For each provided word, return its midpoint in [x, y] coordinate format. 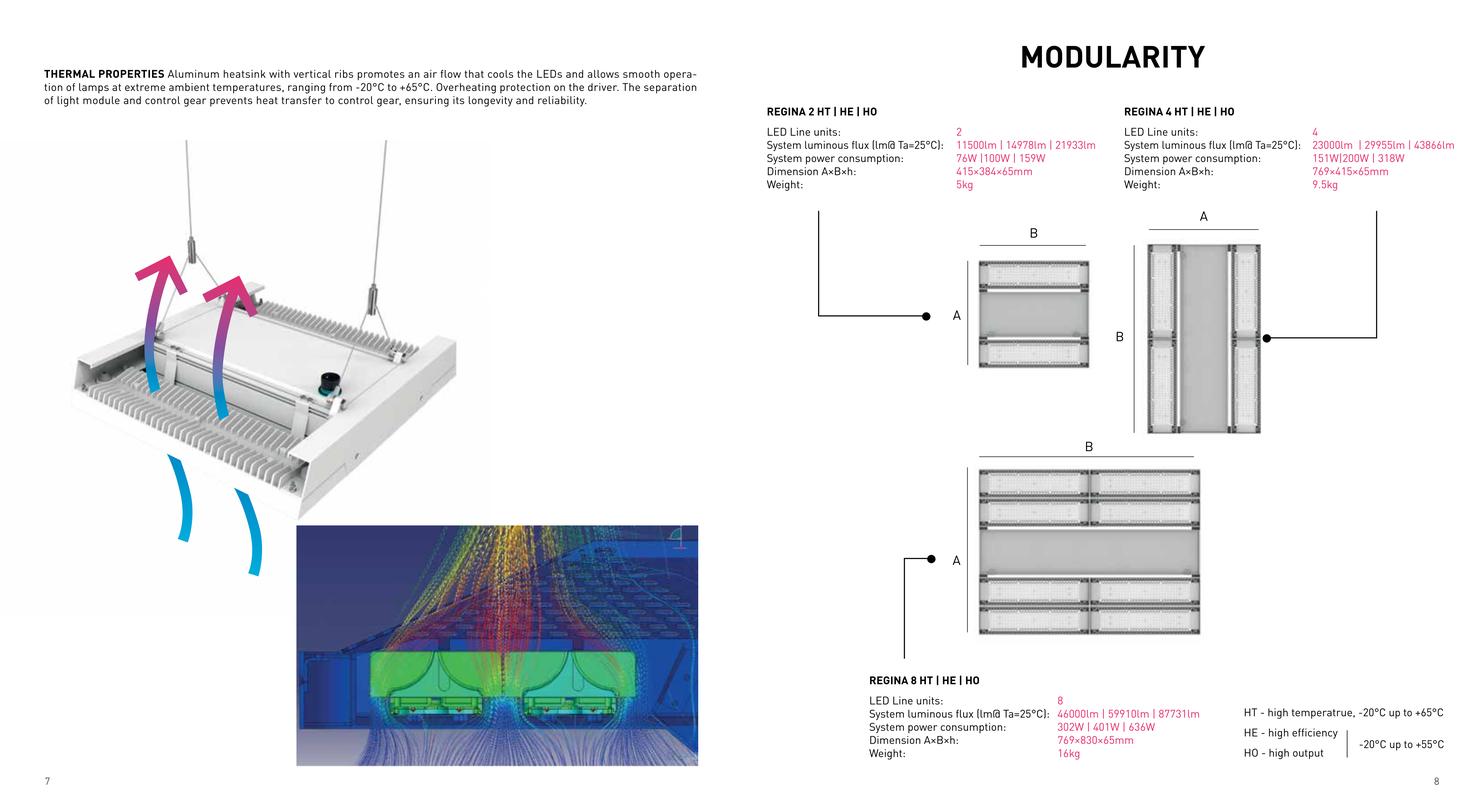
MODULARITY [1113, 56]
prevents [231, 102]
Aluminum [193, 74]
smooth [641, 74]
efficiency [1315, 733]
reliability [562, 101]
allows [603, 74]
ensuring [427, 101]
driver [603, 87]
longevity [490, 101]
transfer [302, 100]
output [1308, 754]
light [68, 101]
